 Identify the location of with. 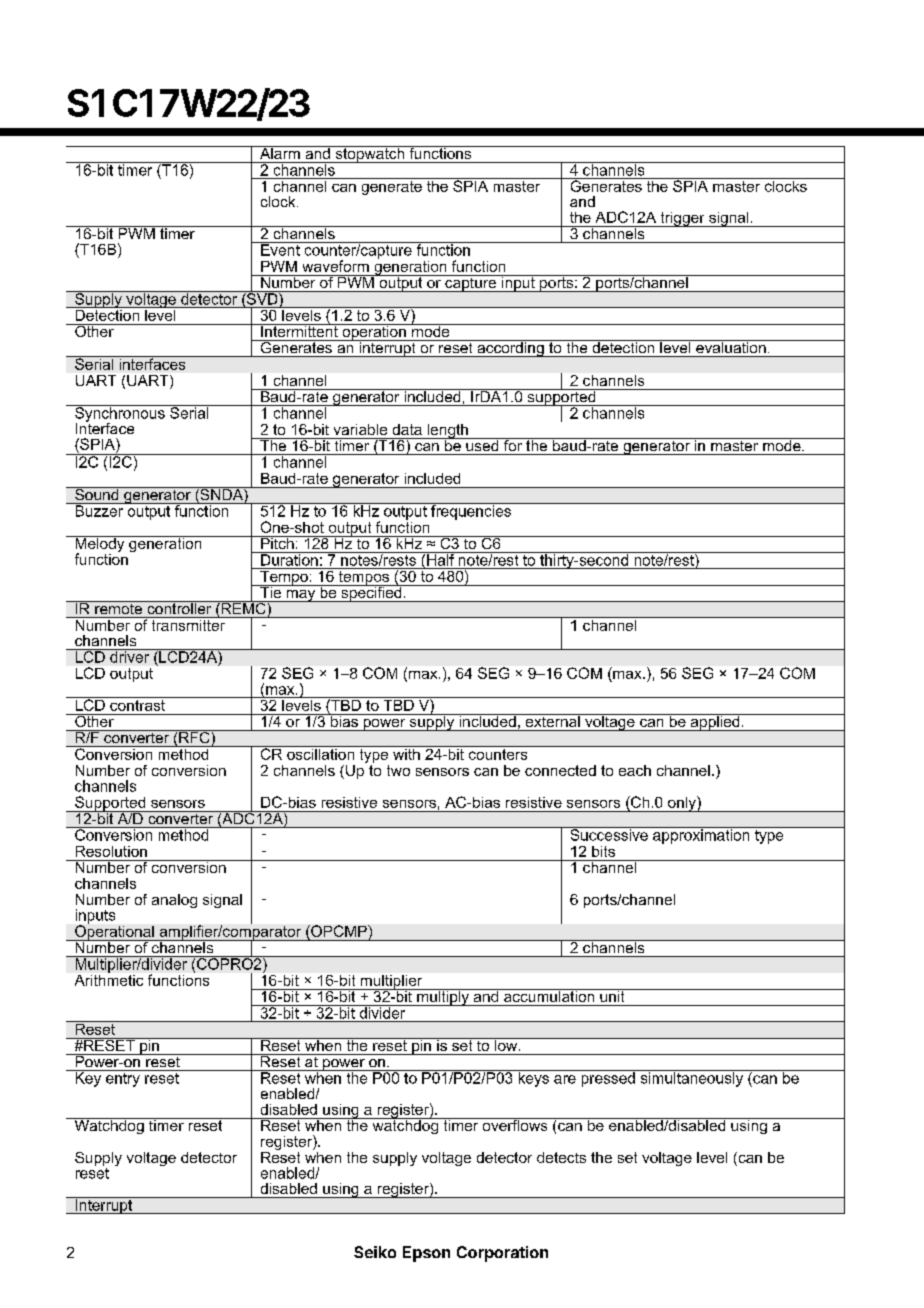
(406, 753).
